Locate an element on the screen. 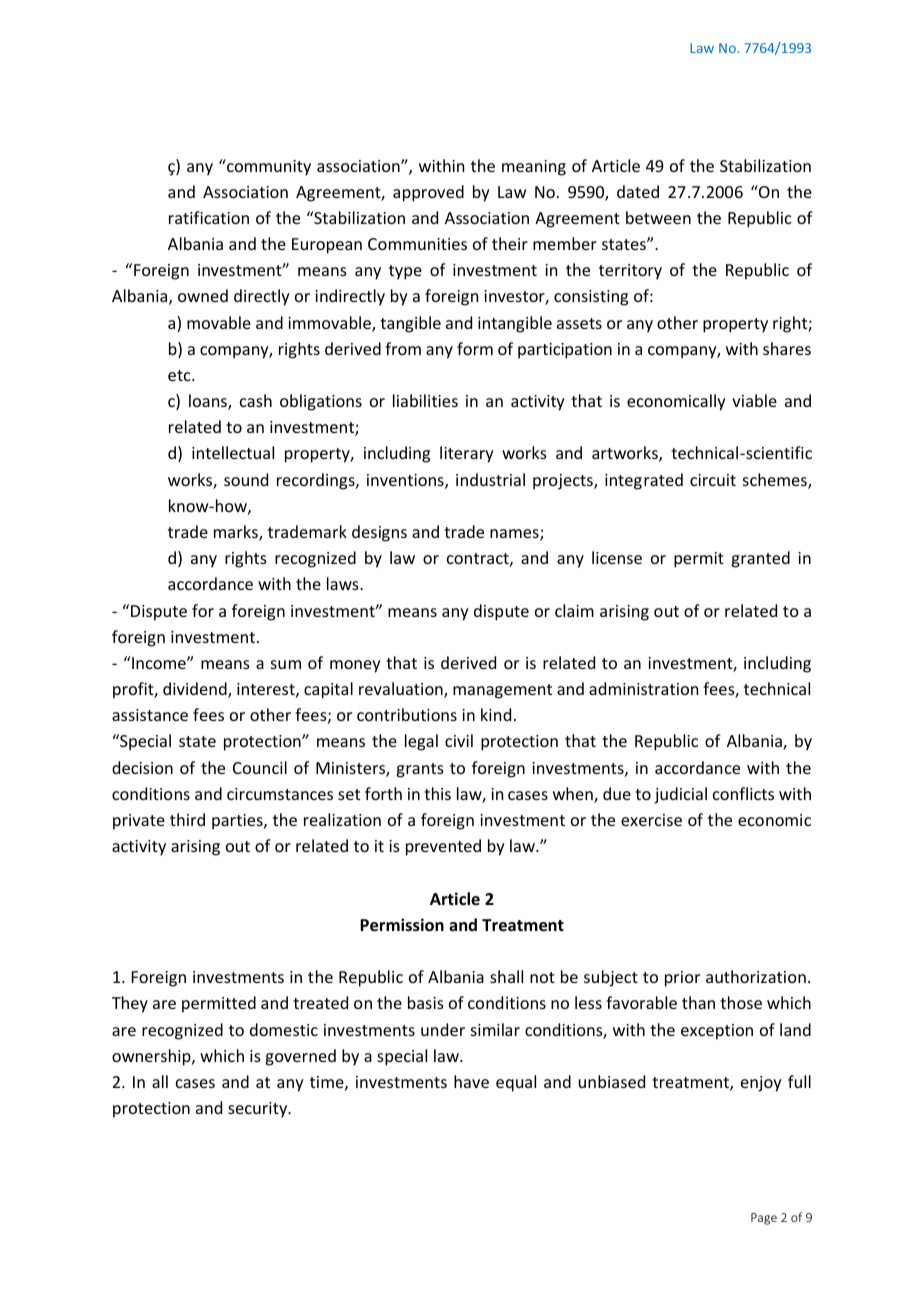 The width and height of the screenshot is (924, 1308). ratification is located at coordinates (209, 217).
